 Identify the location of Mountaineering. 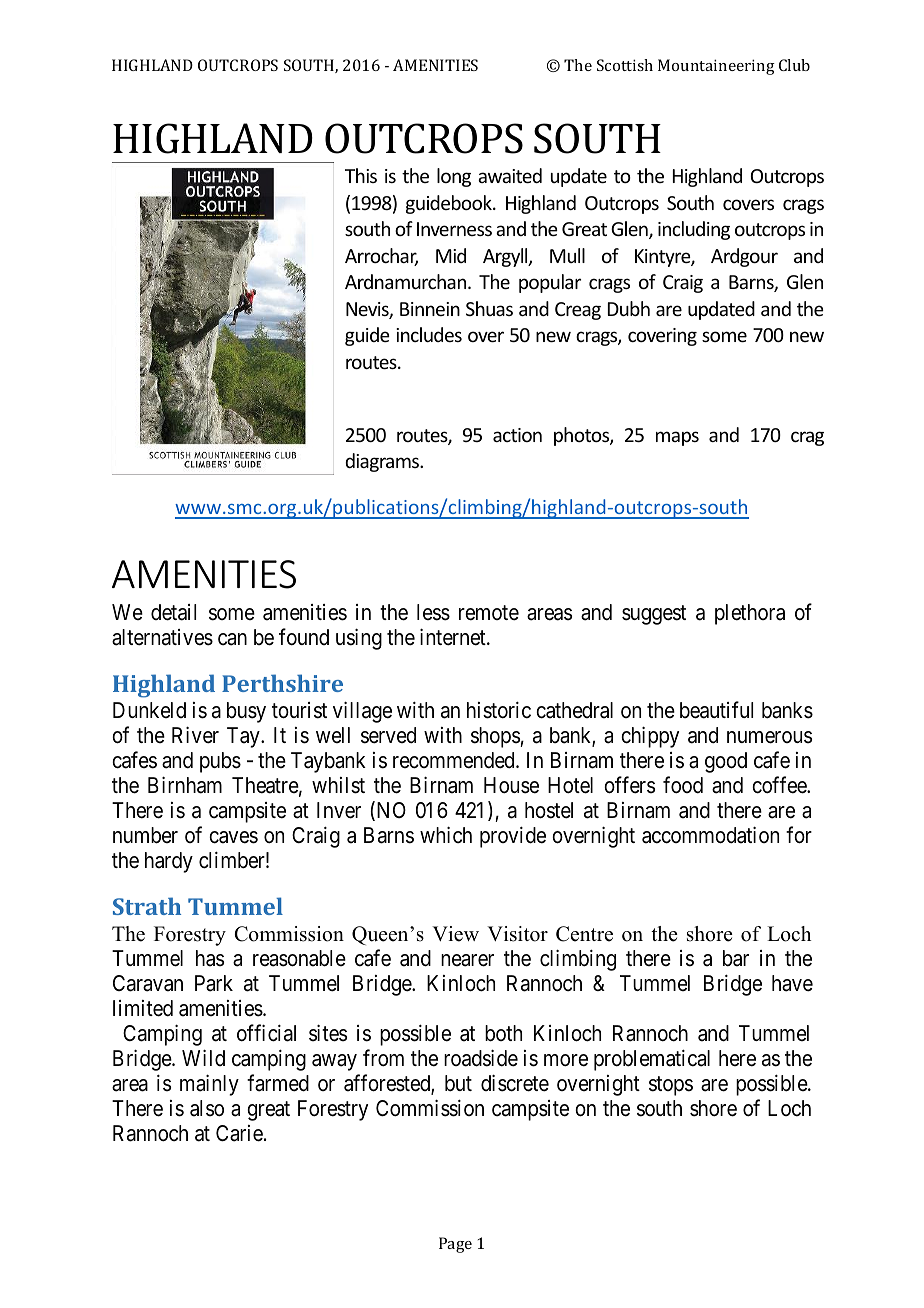
(716, 67).
